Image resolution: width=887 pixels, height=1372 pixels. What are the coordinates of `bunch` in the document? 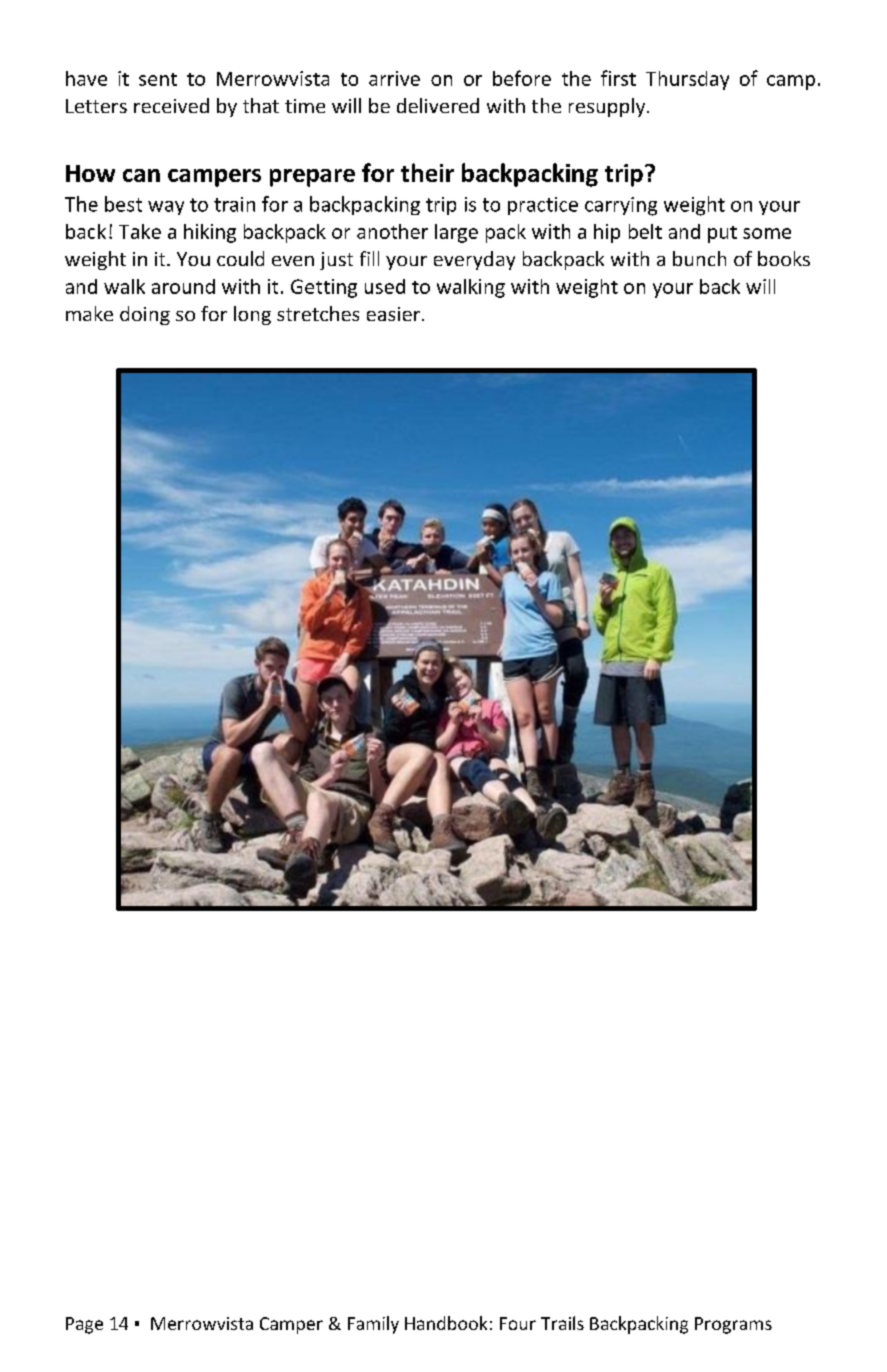 It's located at (699, 258).
